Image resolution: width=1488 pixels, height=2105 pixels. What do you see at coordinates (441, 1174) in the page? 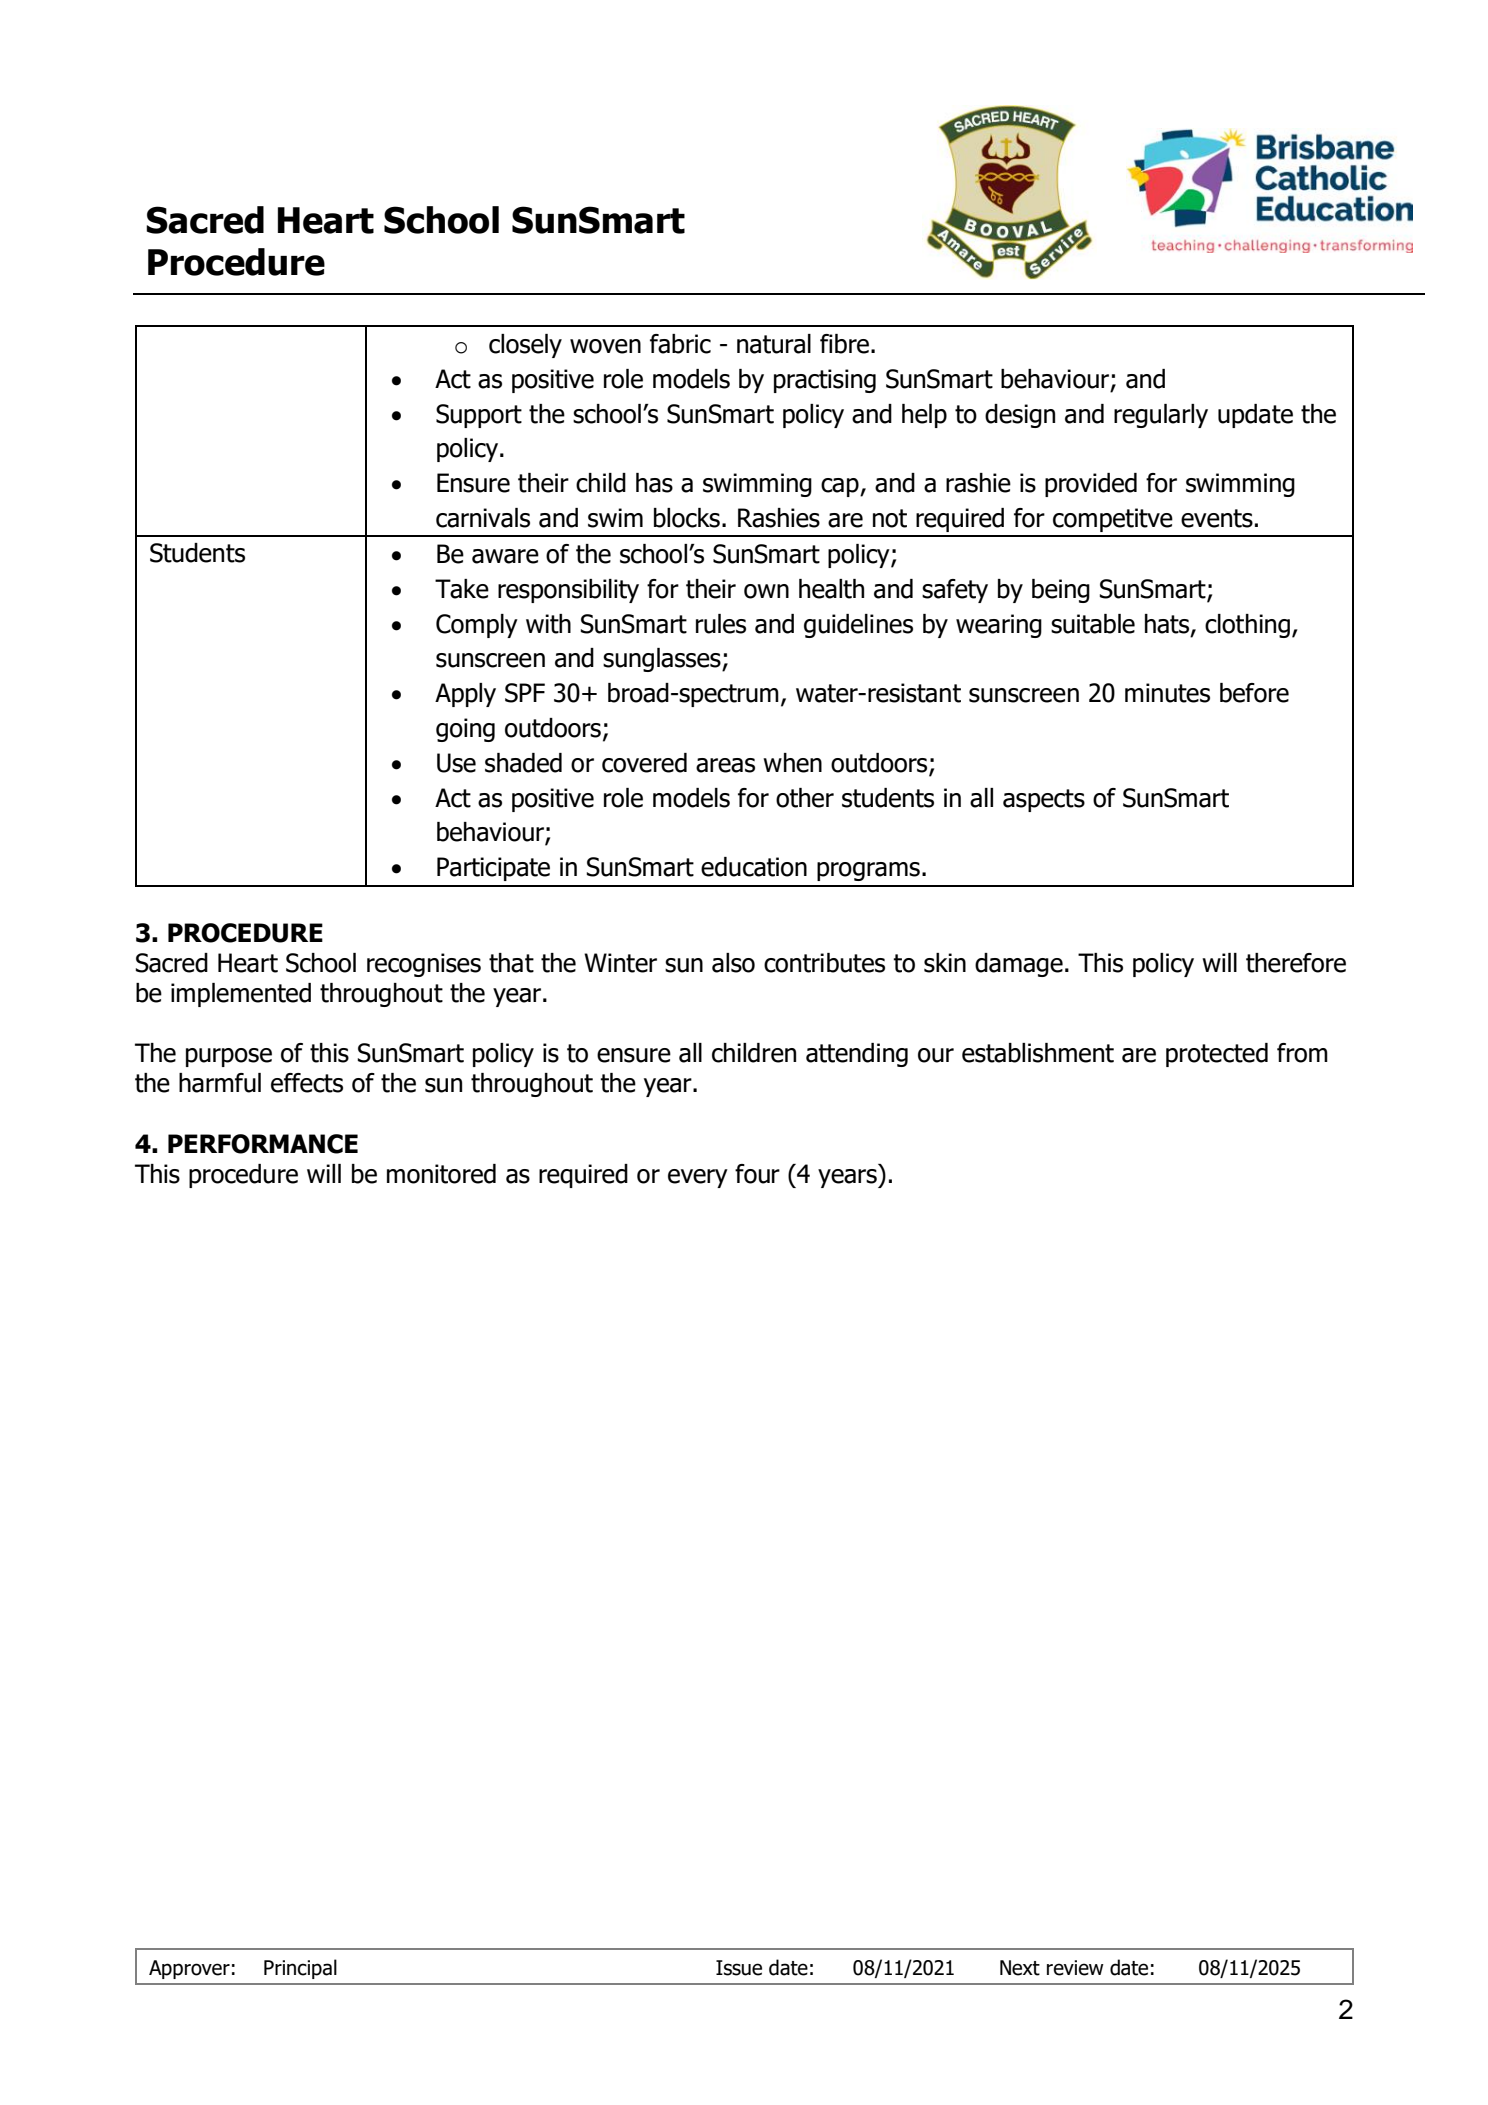
I see `monitored` at bounding box center [441, 1174].
